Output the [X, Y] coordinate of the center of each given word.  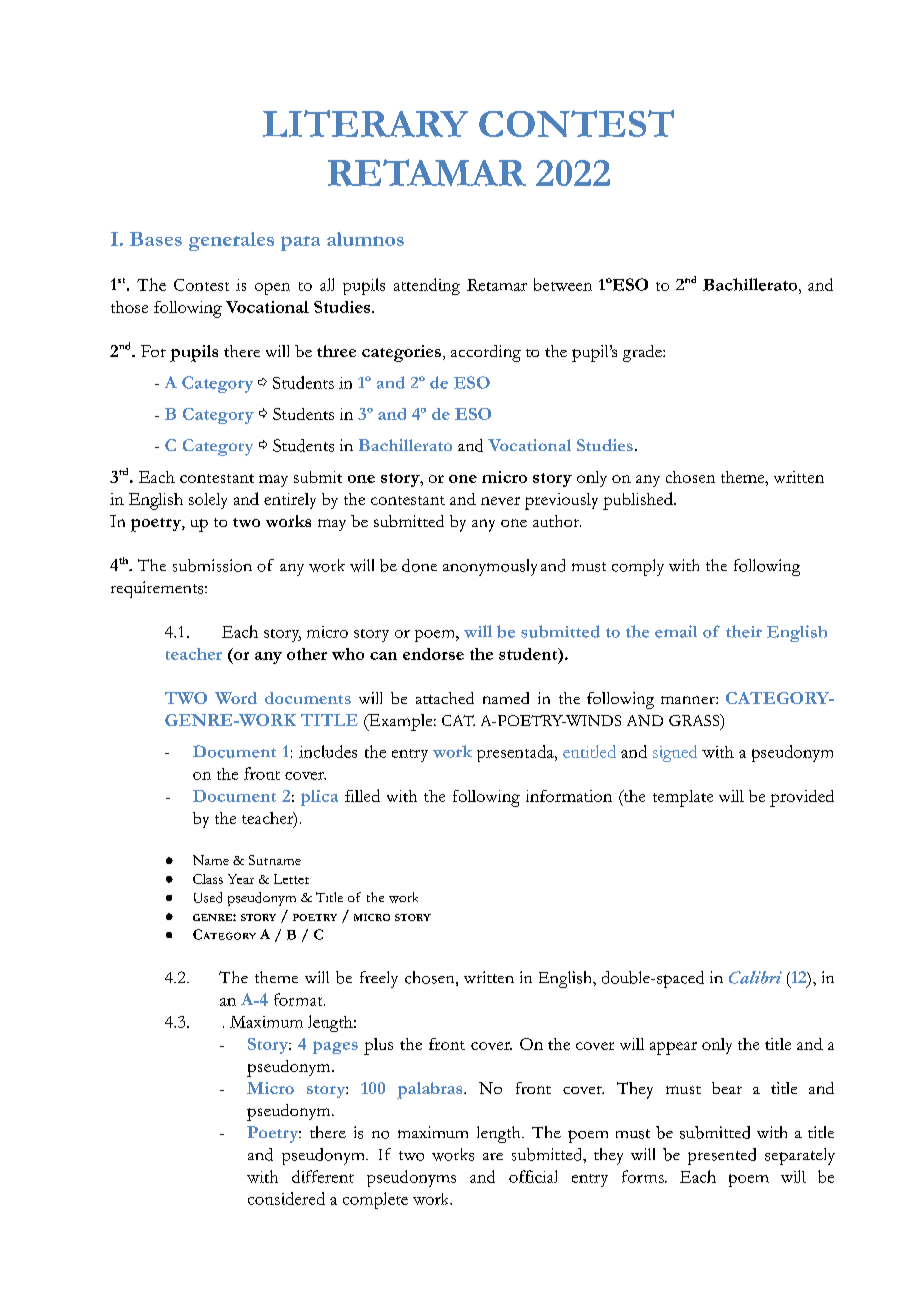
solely [208, 501]
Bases [156, 239]
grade [643, 353]
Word [236, 698]
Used [208, 897]
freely [379, 979]
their [744, 631]
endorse [433, 654]
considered [286, 1198]
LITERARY [365, 123]
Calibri [755, 977]
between [563, 284]
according [486, 353]
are [493, 1156]
